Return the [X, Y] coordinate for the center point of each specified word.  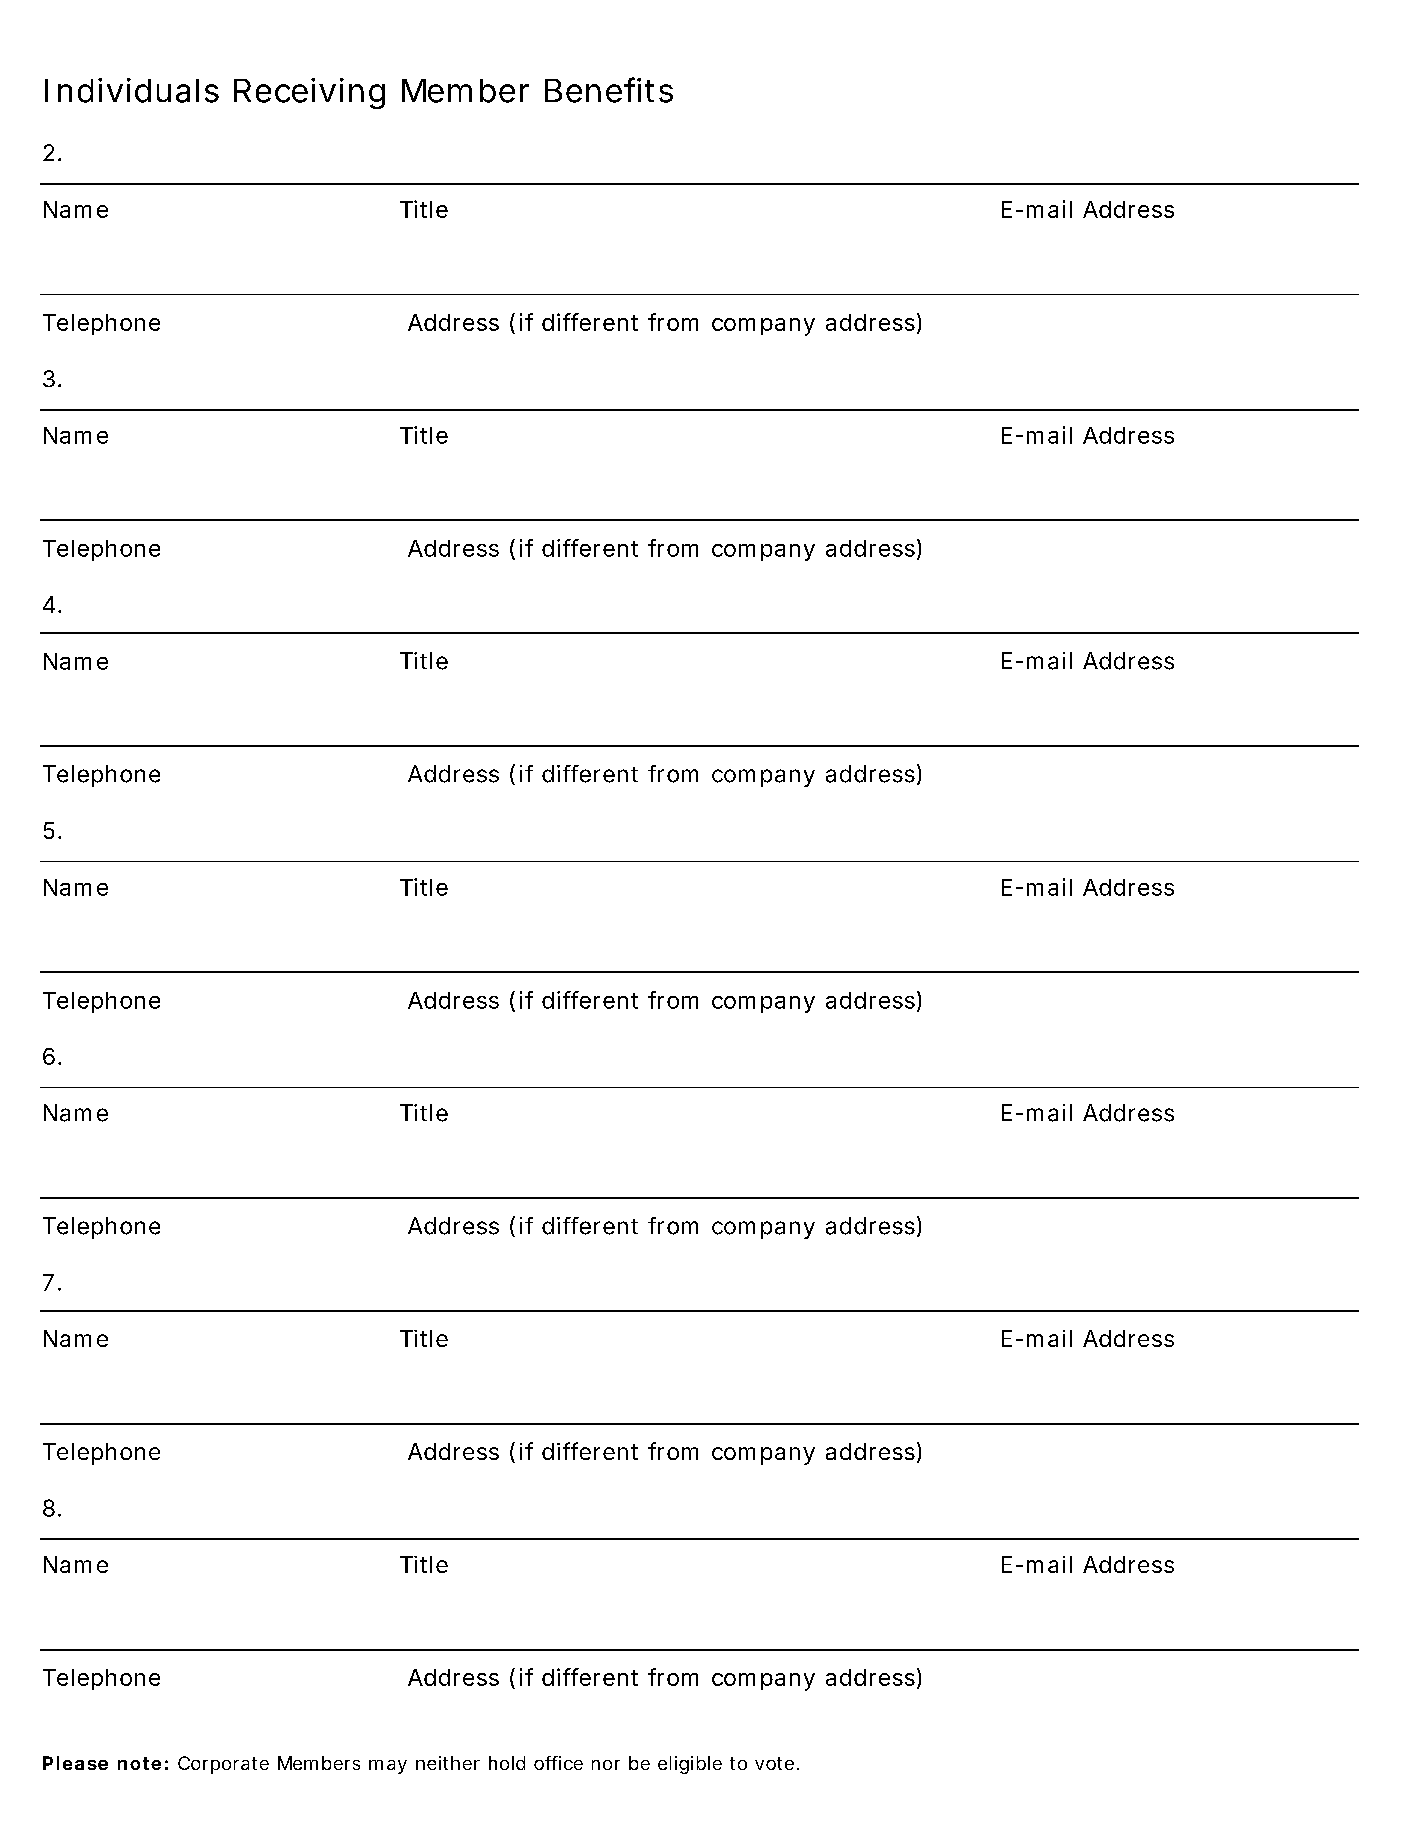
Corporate [223, 1765]
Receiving [309, 93]
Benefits [609, 90]
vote [774, 1763]
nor [606, 1765]
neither [448, 1763]
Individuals [132, 90]
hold [507, 1763]
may [388, 1767]
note [139, 1763]
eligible [690, 1765]
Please [75, 1763]
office [558, 1763]
